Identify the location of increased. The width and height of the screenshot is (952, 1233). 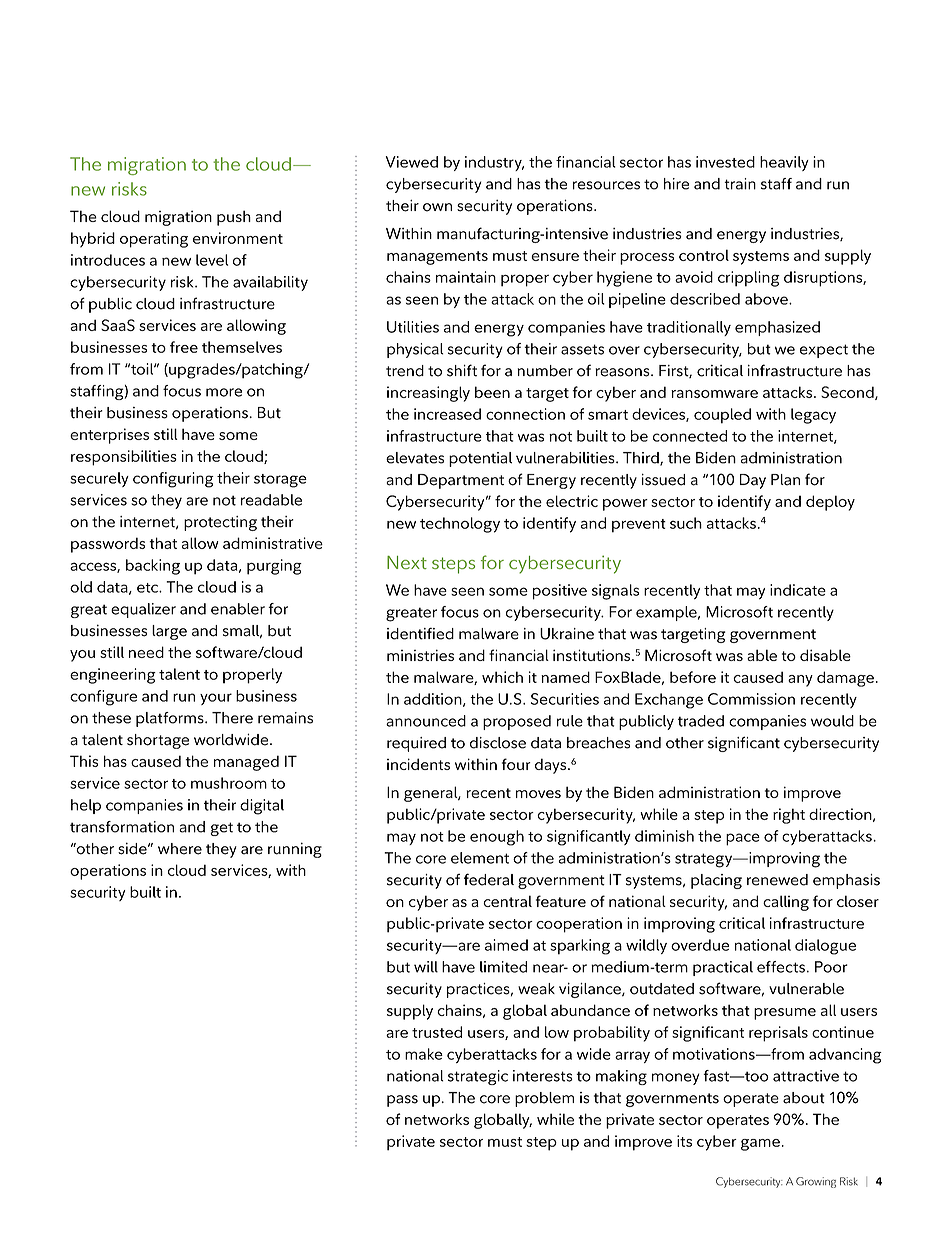
(447, 414).
